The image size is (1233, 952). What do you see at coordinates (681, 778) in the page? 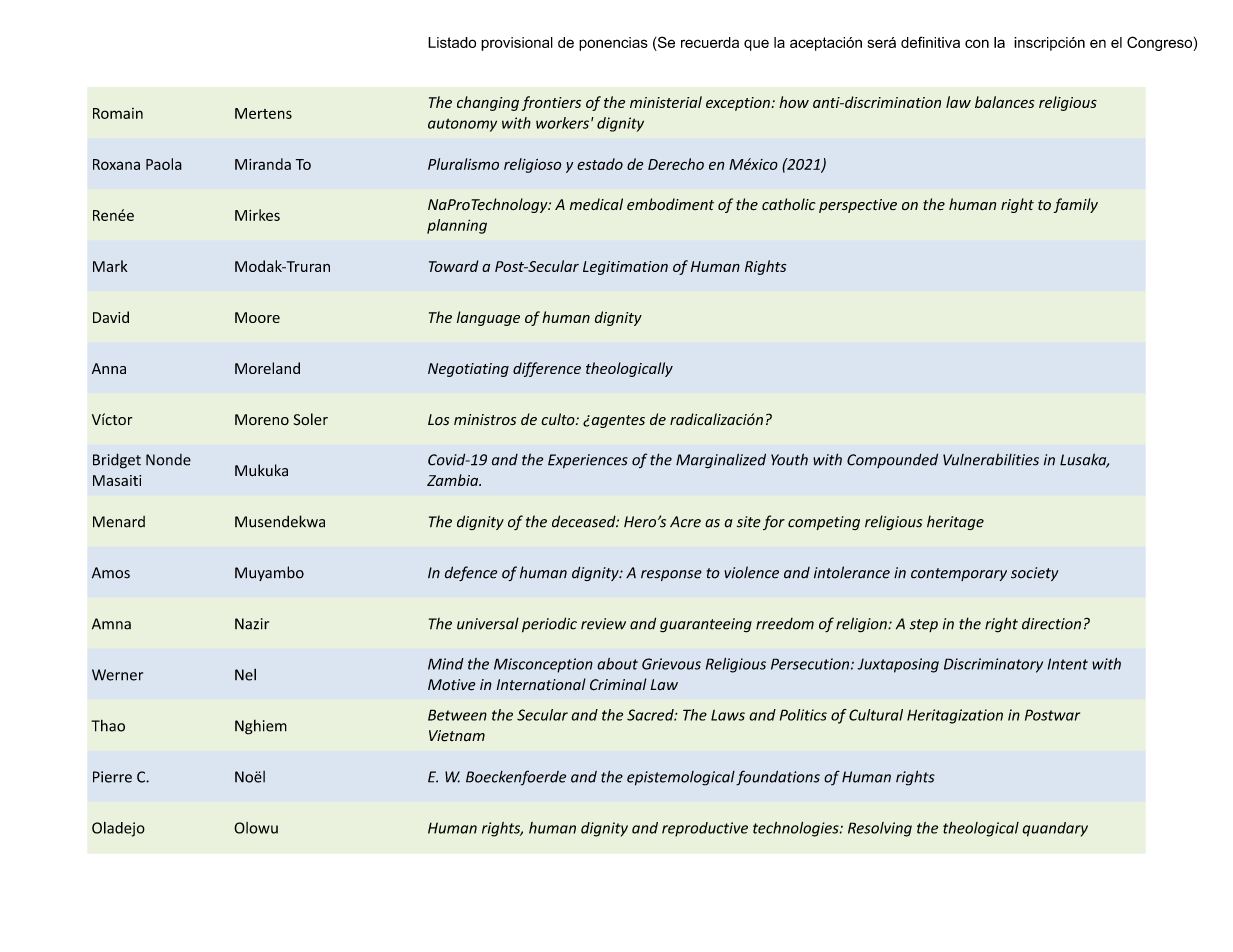
I see `epistemological` at bounding box center [681, 778].
